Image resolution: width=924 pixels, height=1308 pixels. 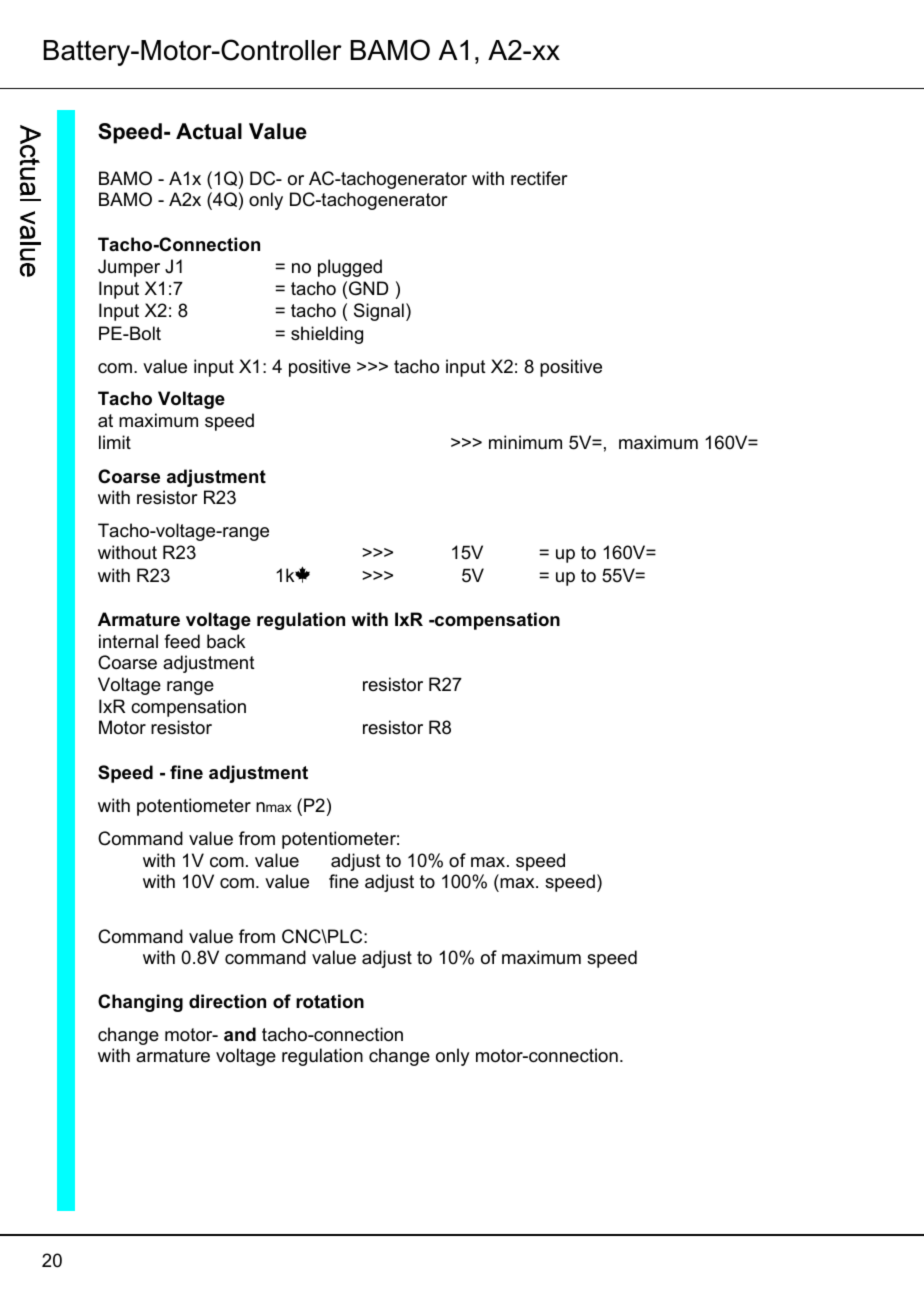 What do you see at coordinates (128, 641) in the image?
I see `internal` at bounding box center [128, 641].
